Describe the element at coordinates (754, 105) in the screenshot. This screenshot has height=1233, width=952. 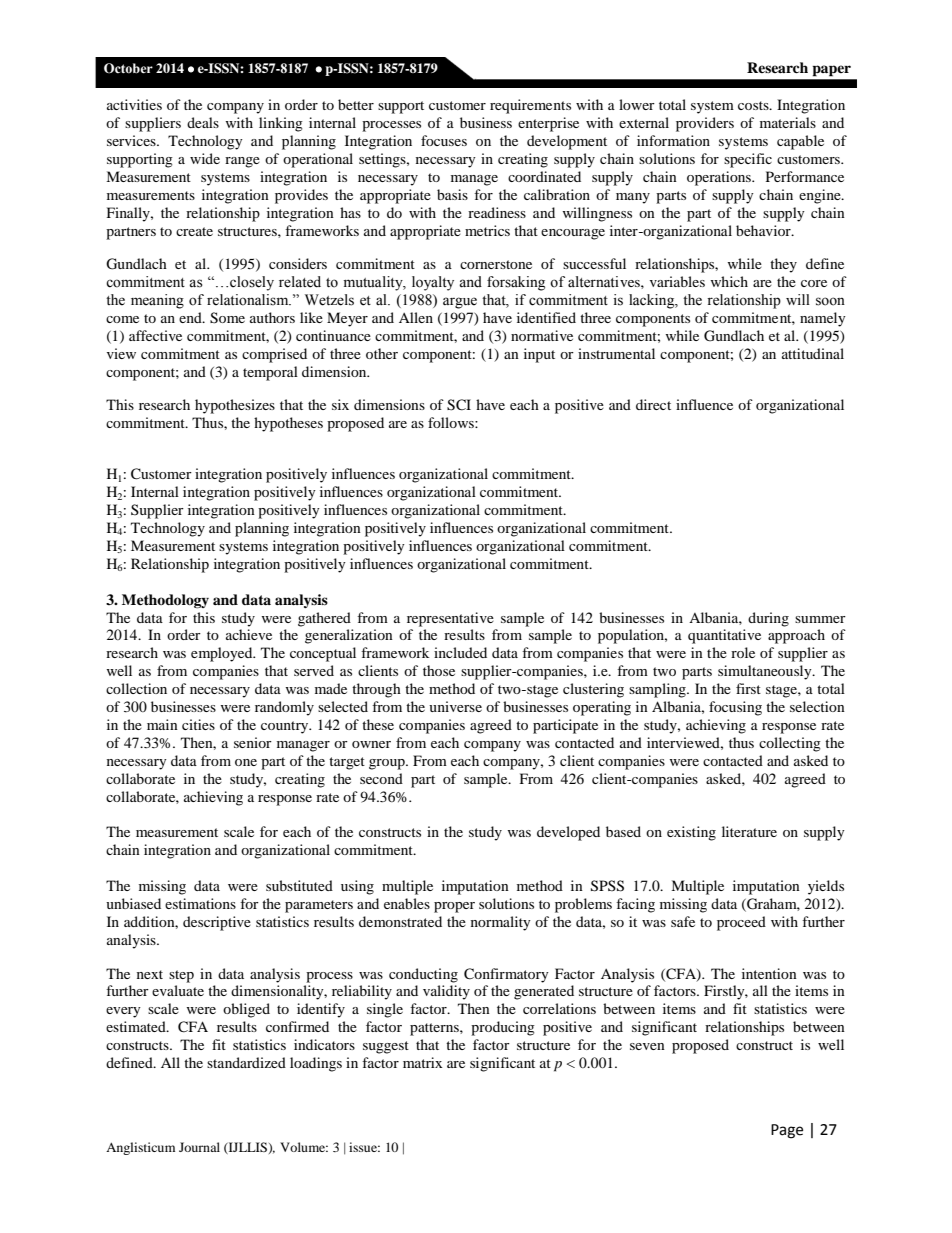
I see `costs` at that location.
